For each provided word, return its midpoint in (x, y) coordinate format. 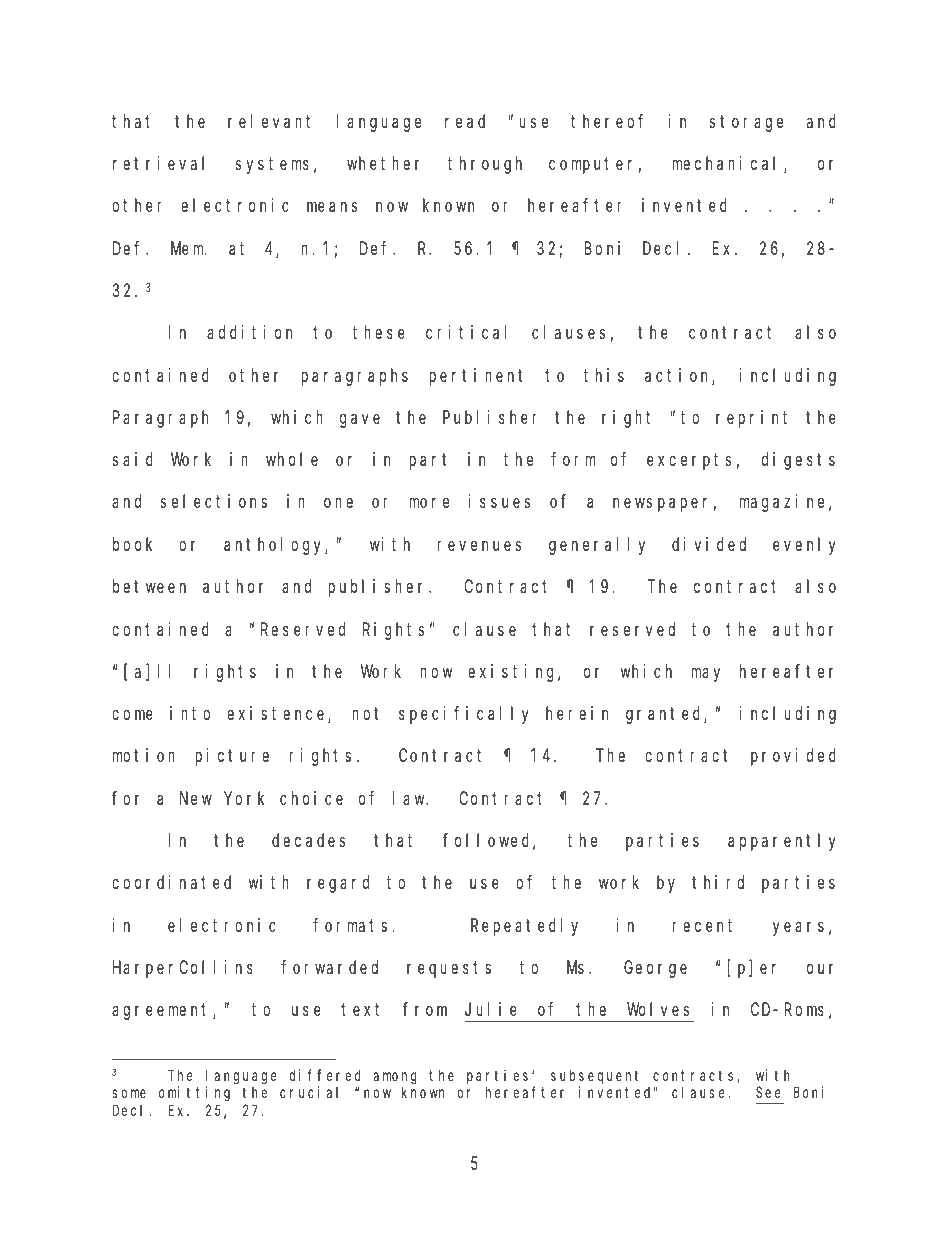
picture (232, 757)
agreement (163, 1012)
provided (793, 757)
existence (278, 714)
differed (325, 1075)
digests (798, 461)
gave (360, 421)
